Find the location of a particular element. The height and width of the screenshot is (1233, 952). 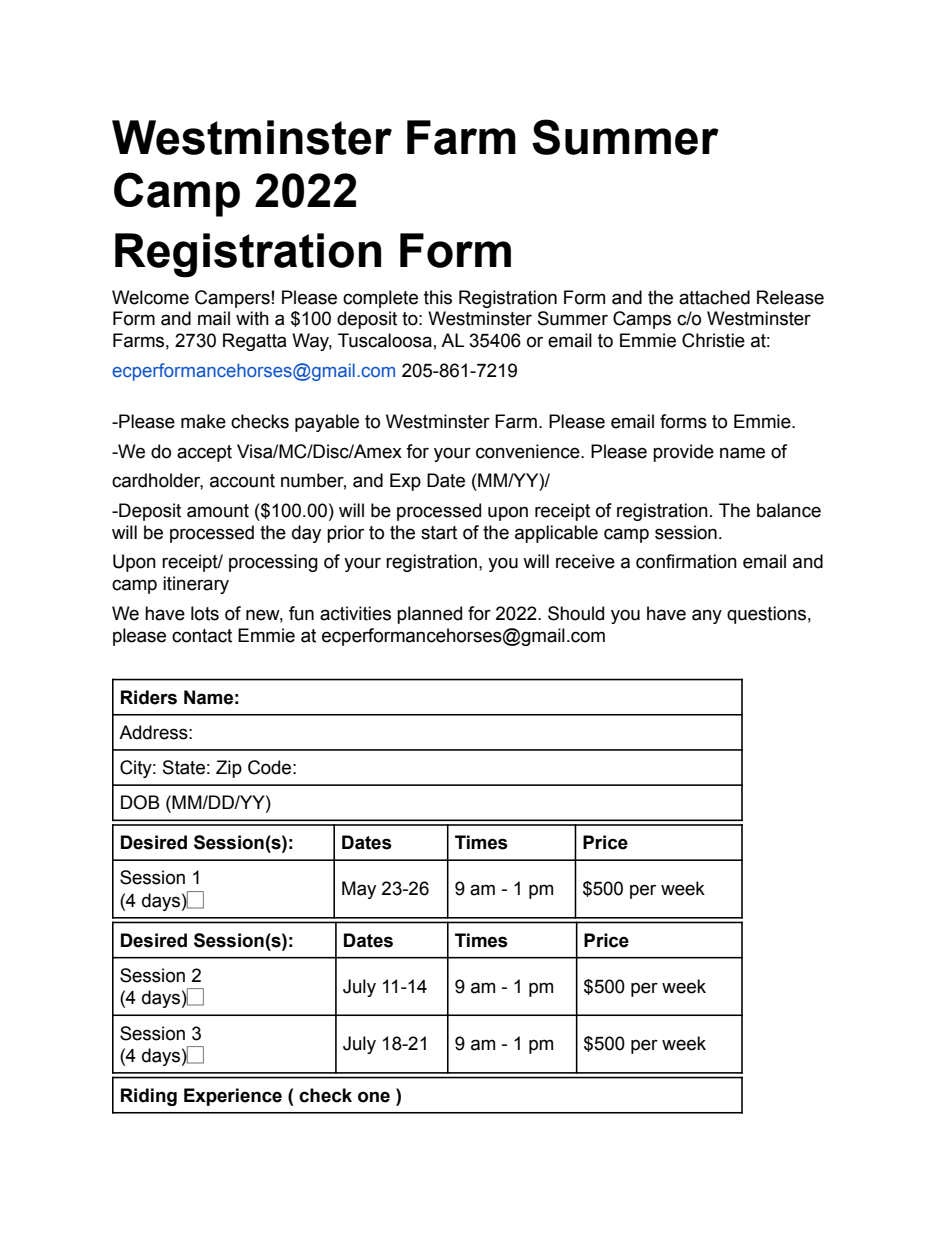

any is located at coordinates (707, 616).
